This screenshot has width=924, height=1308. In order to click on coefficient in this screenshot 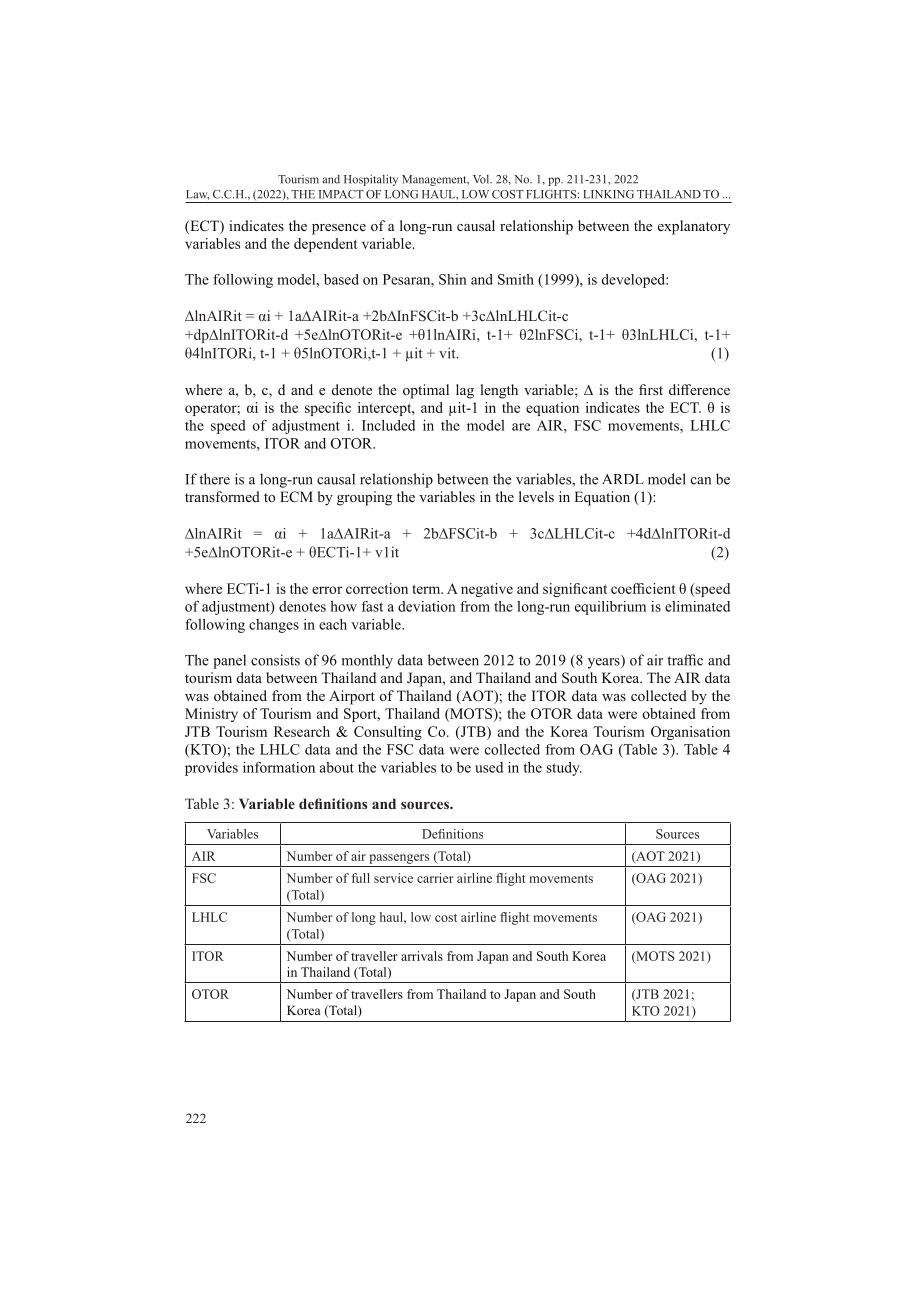, I will do `click(643, 588)`.
